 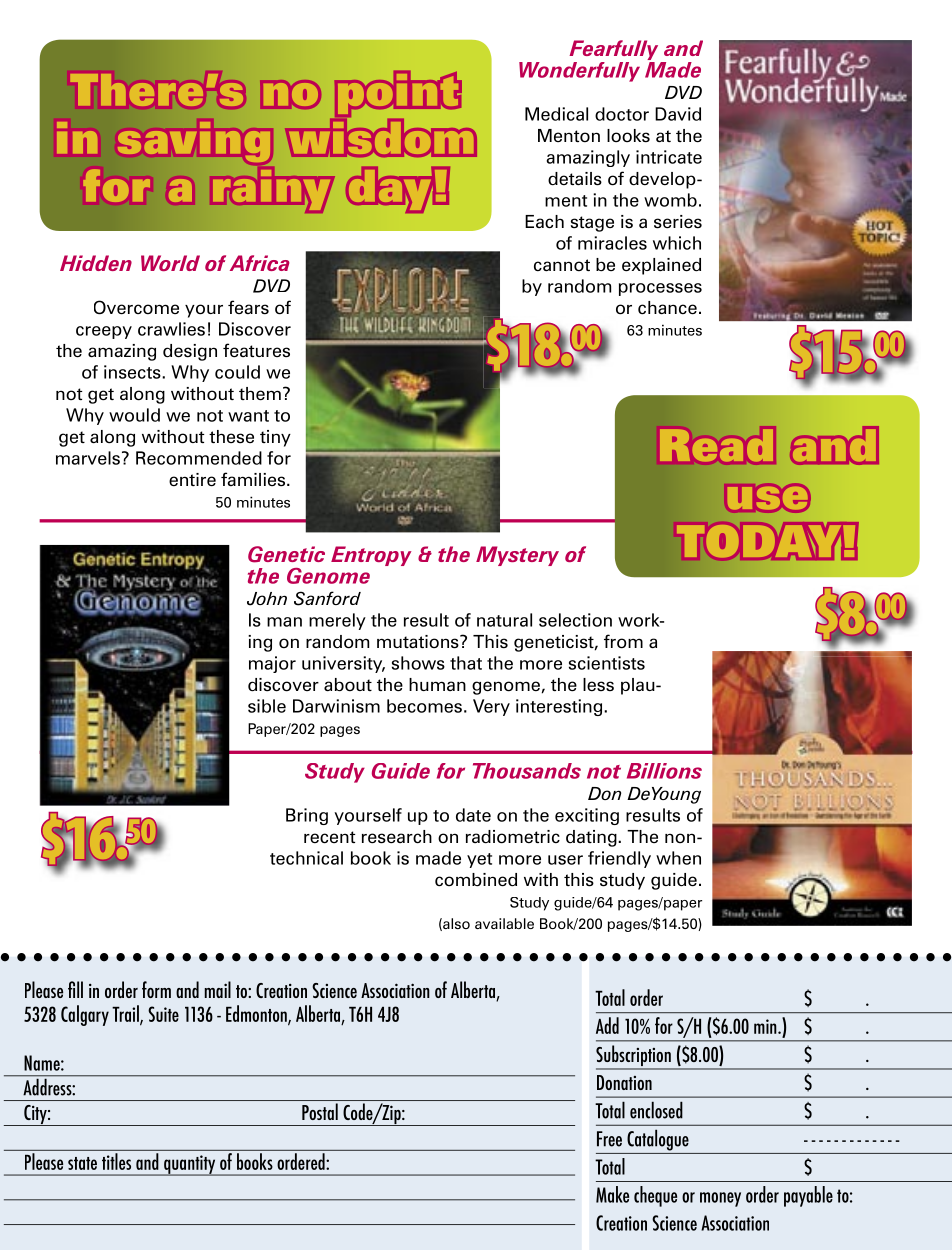 What do you see at coordinates (720, 1199) in the screenshot?
I see `money` at bounding box center [720, 1199].
